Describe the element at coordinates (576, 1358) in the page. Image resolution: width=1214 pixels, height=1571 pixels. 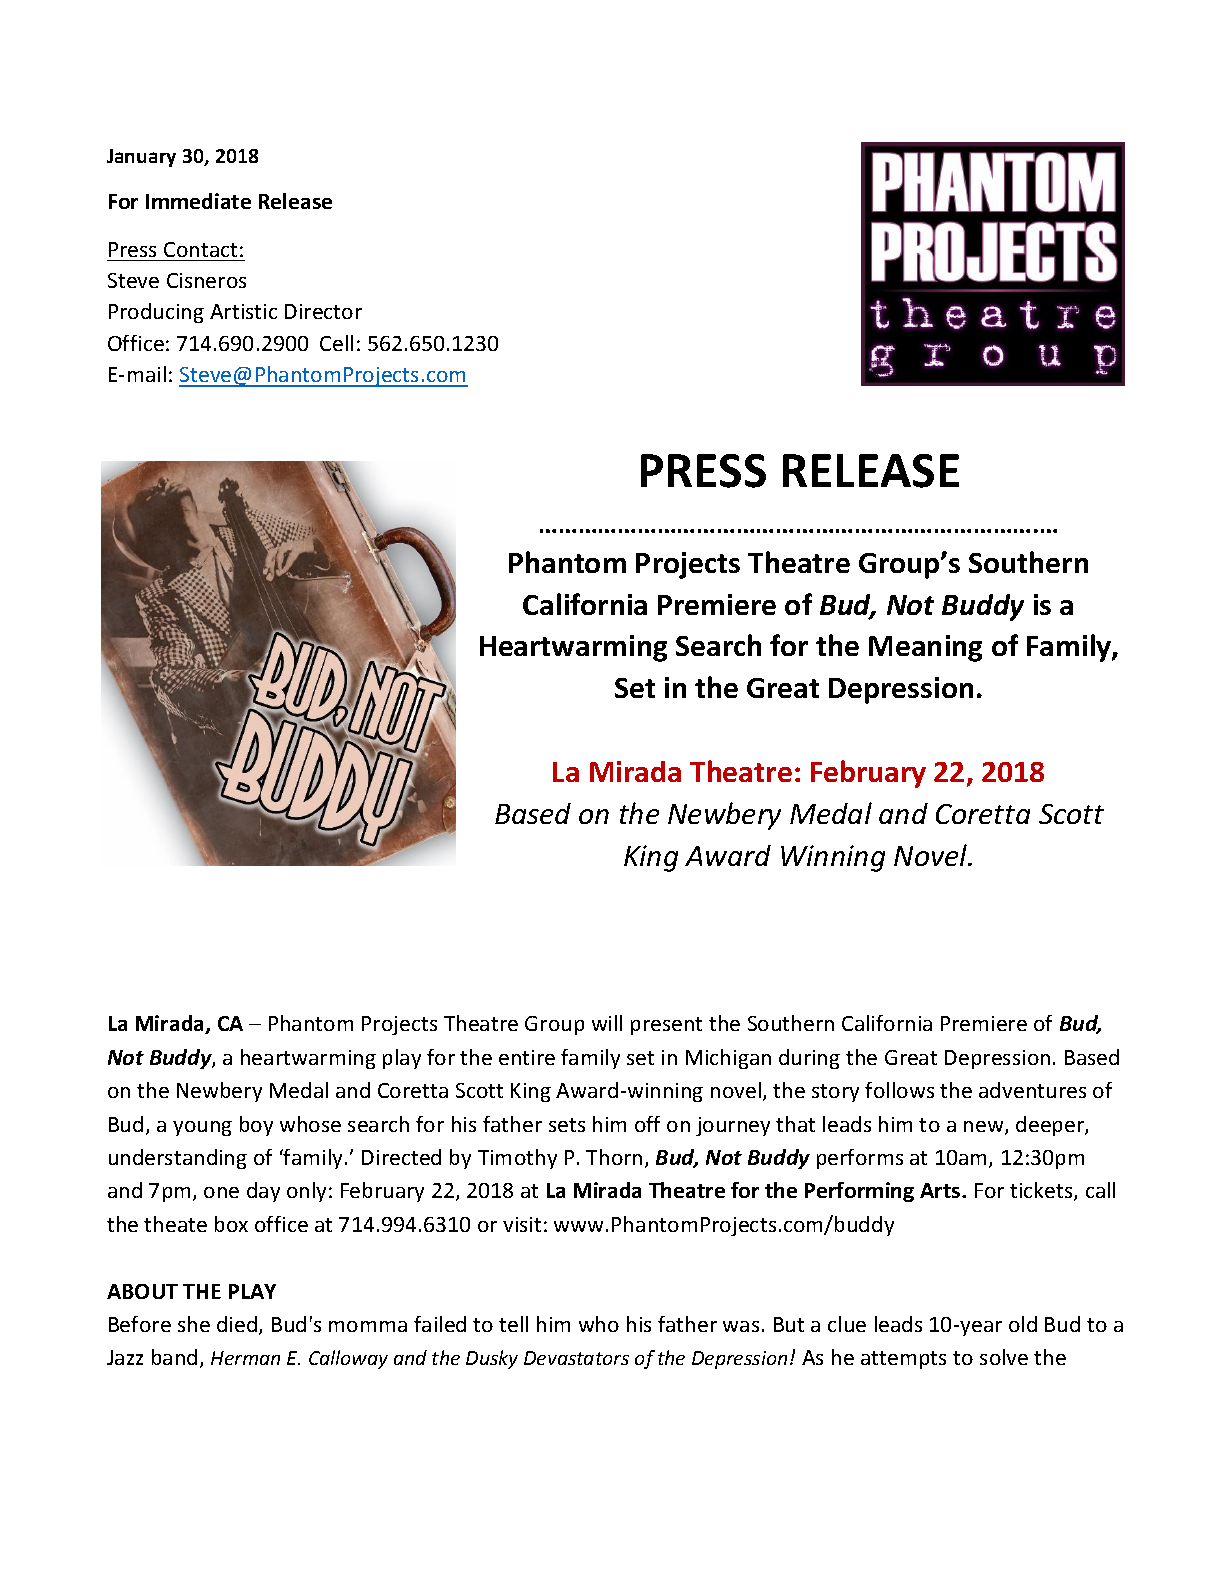
I see `Devastators` at that location.
